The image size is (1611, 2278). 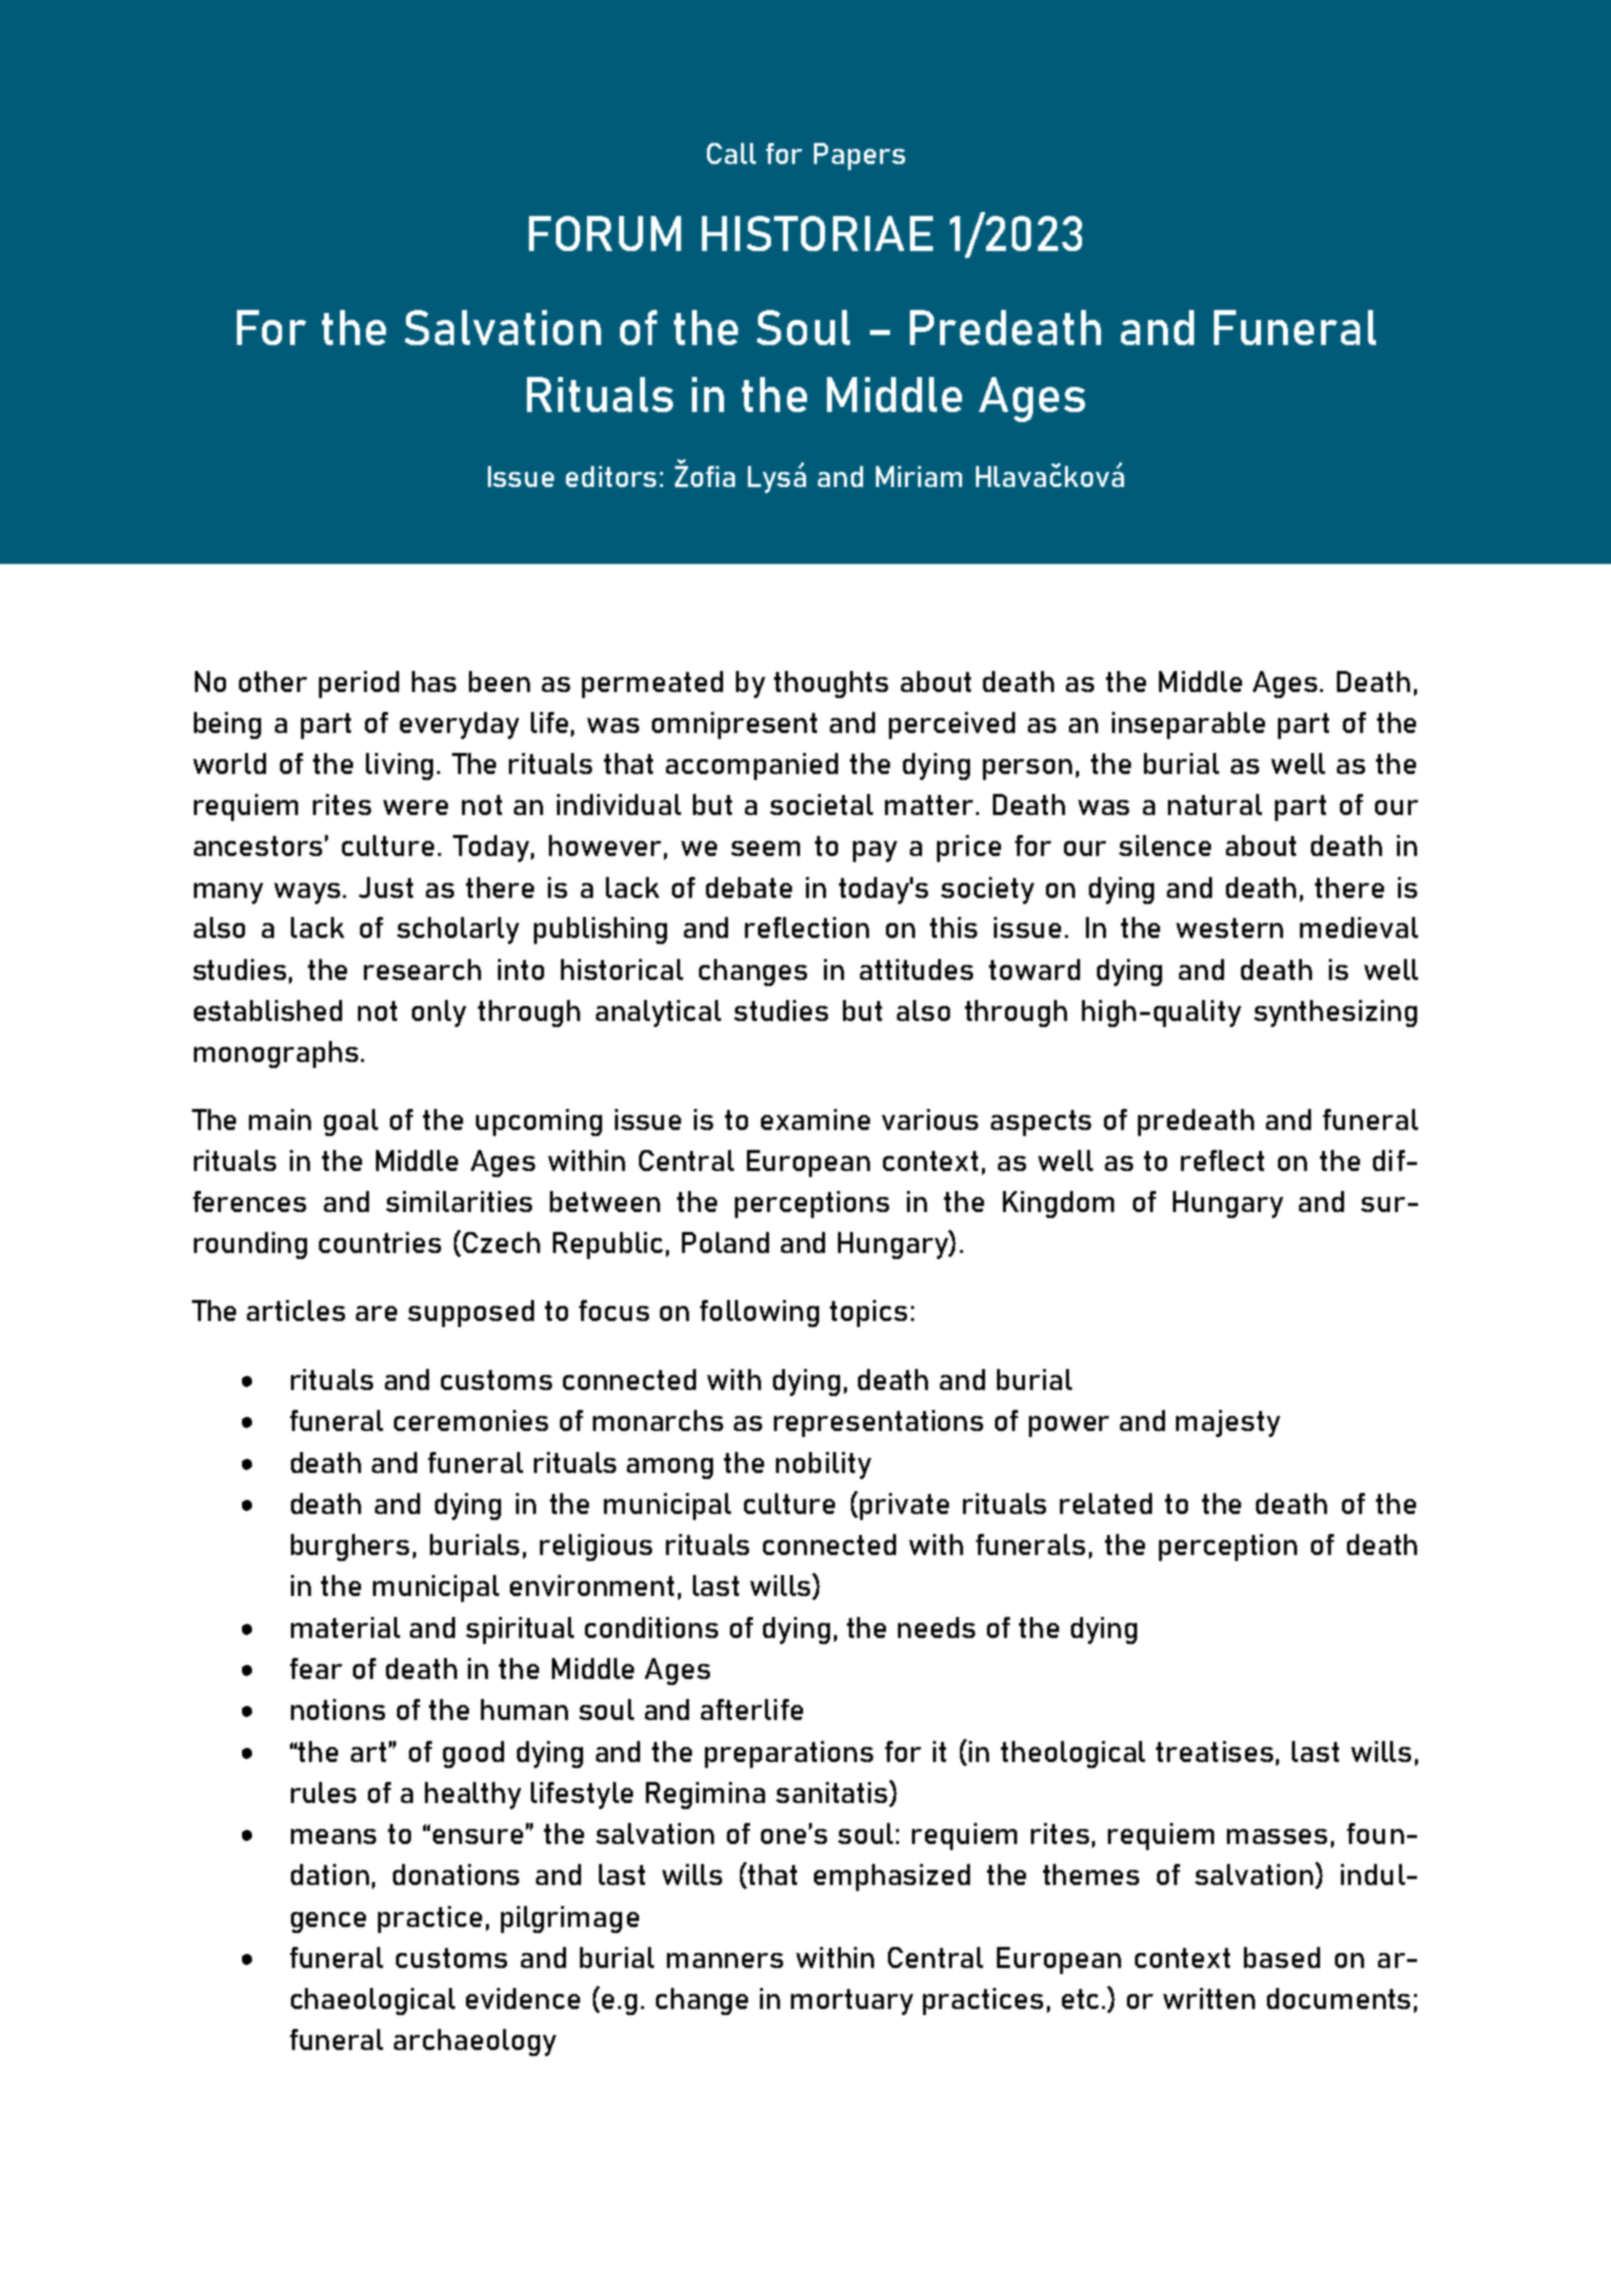 What do you see at coordinates (1106, 1503) in the image?
I see `related` at bounding box center [1106, 1503].
